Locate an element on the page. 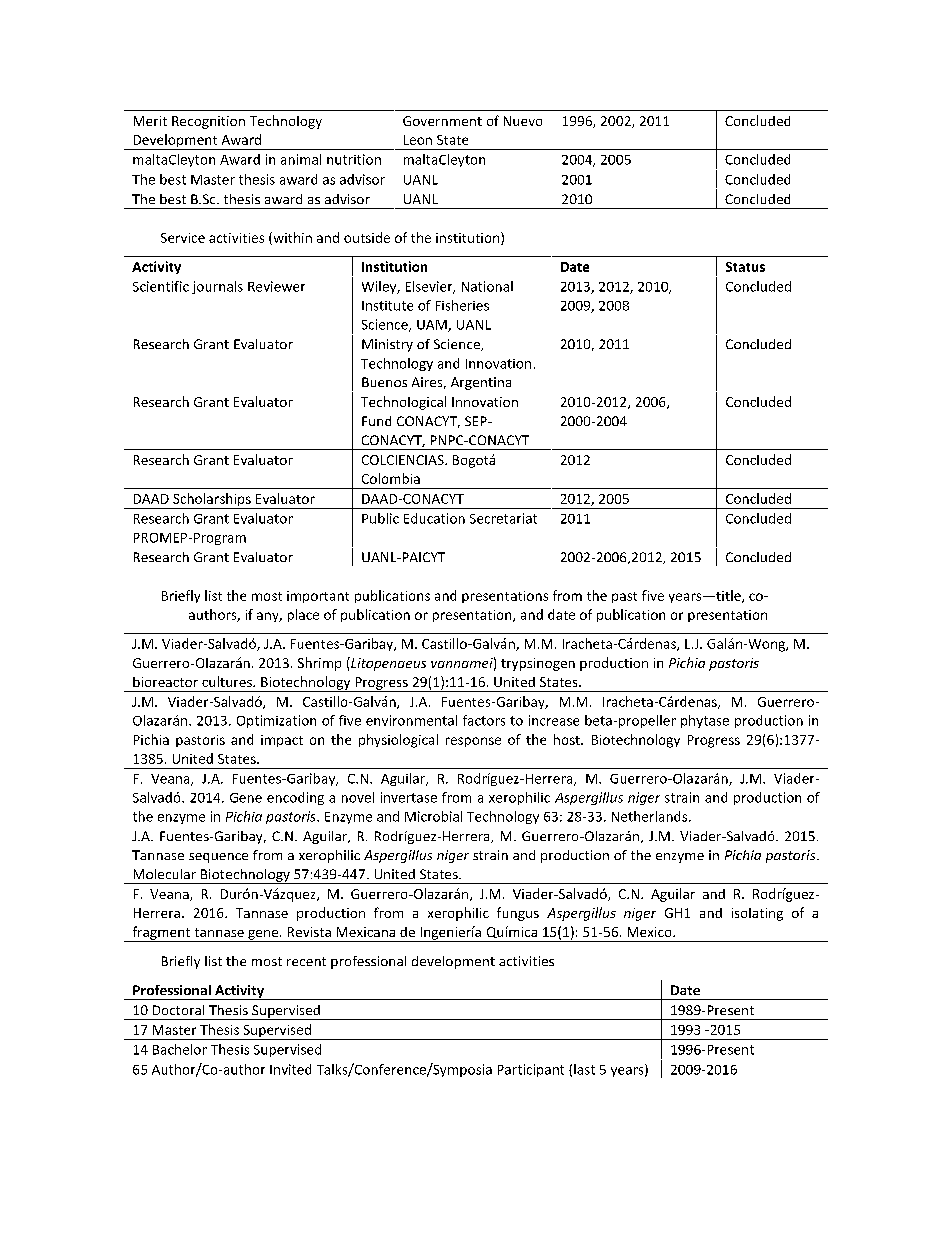 Image resolution: width=952 pixels, height=1233 pixels. Argentina is located at coordinates (481, 383).
